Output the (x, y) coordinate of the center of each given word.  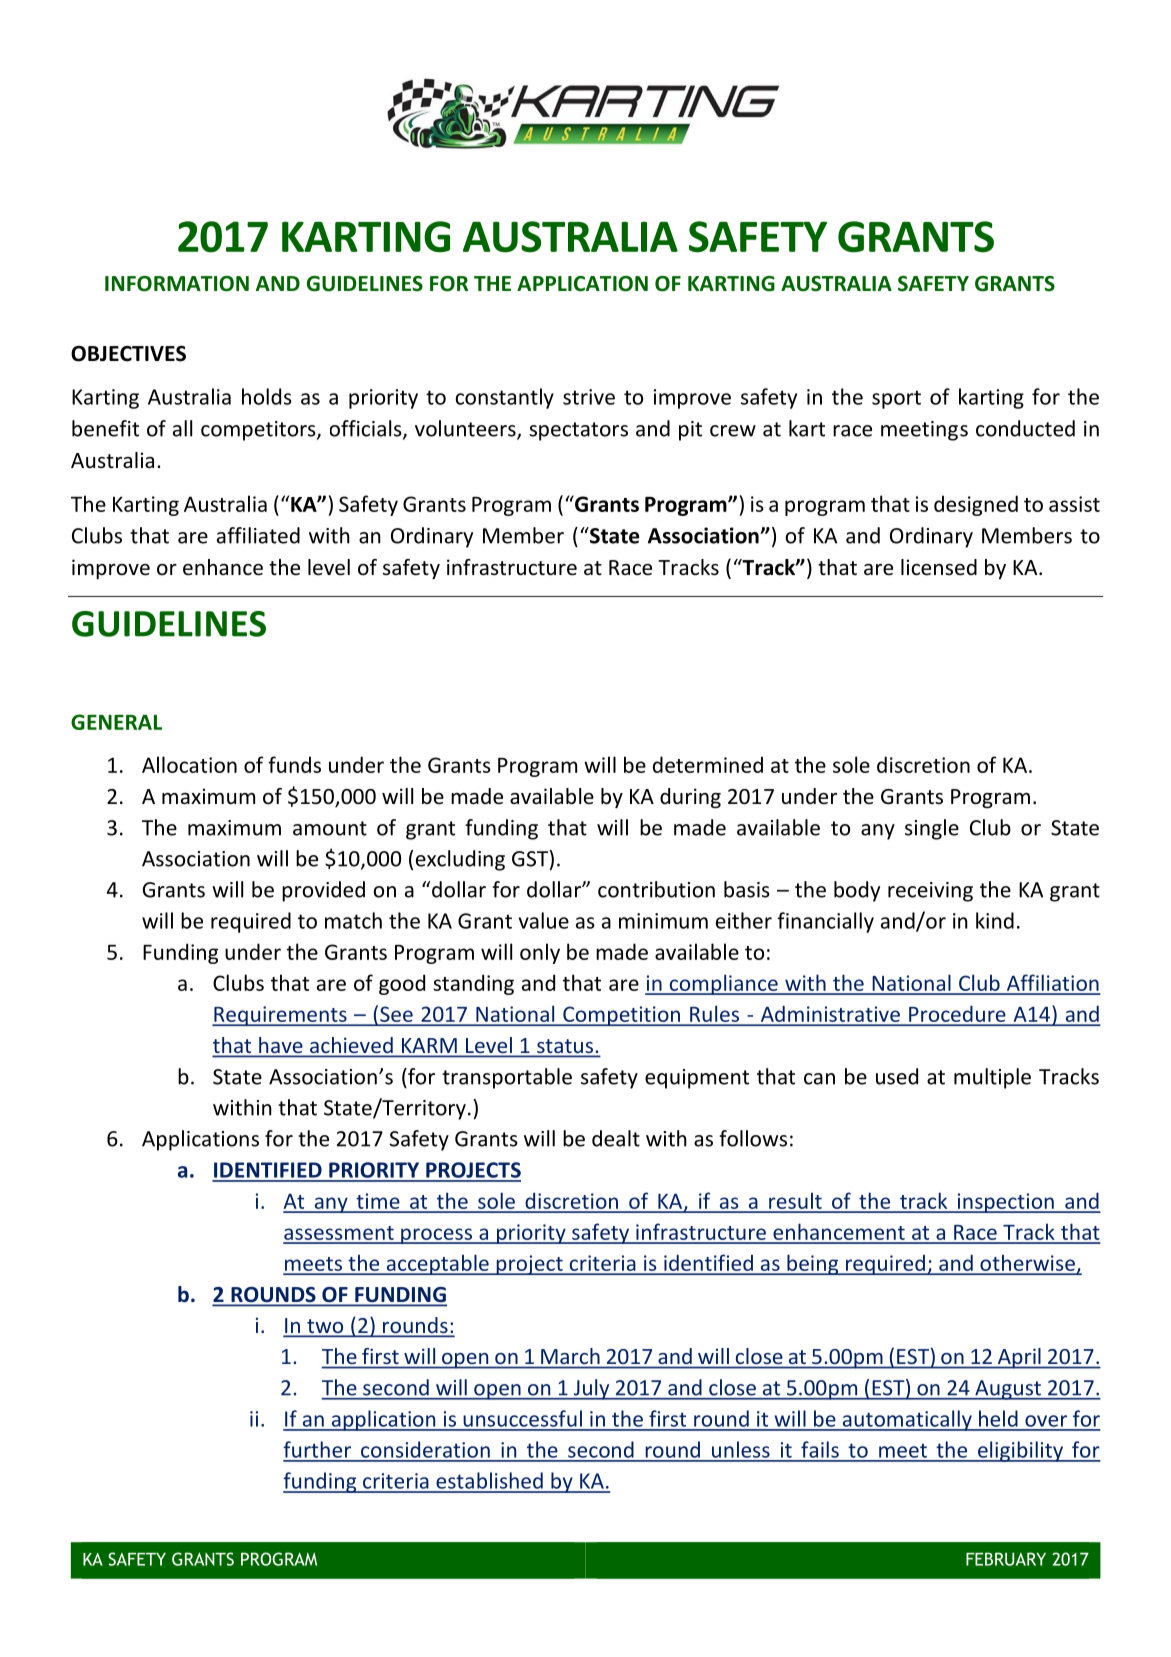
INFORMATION (177, 284)
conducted (1025, 428)
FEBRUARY (1006, 1559)
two (325, 1327)
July (591, 1389)
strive (589, 397)
